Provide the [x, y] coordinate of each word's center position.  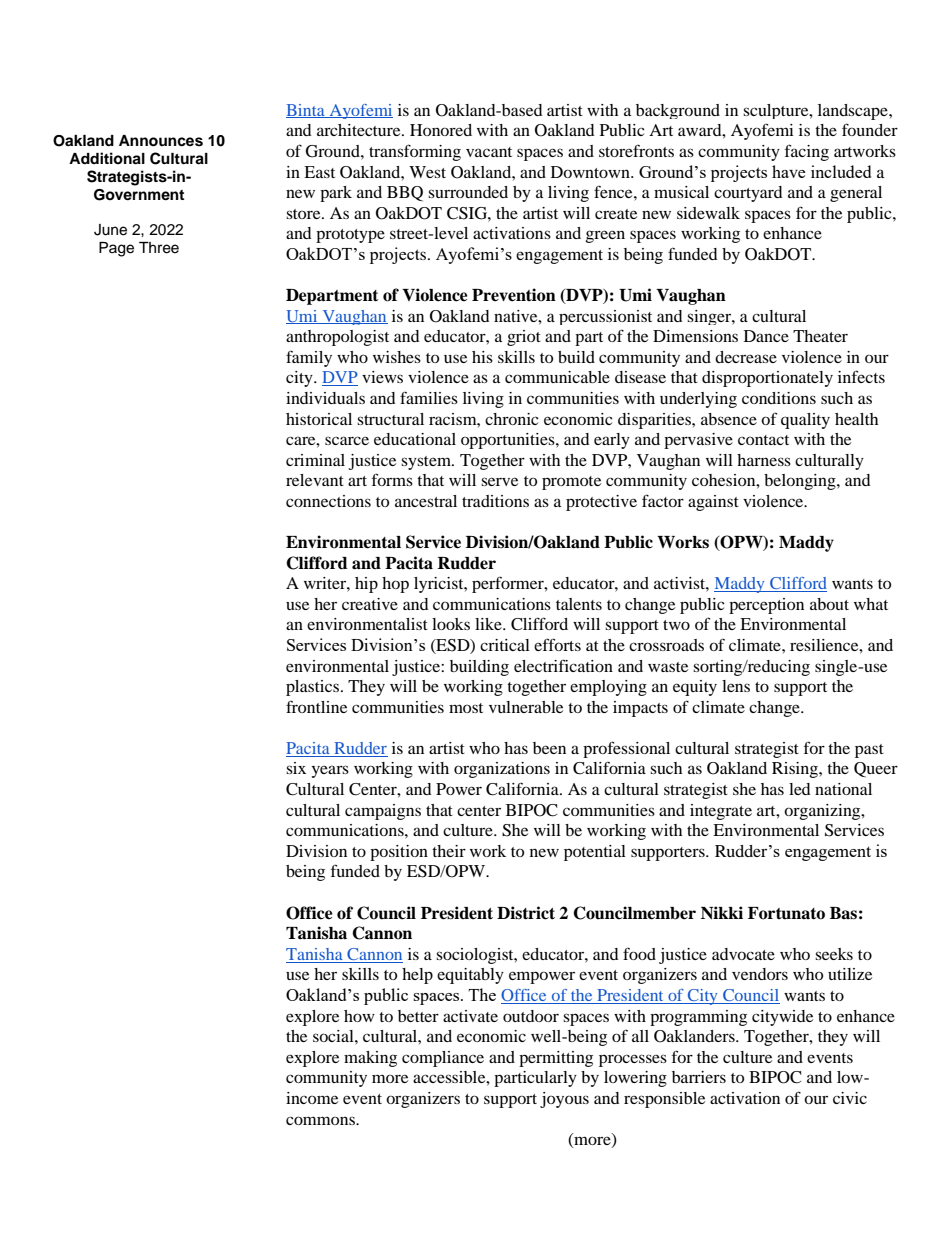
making [370, 1059]
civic [850, 1098]
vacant [489, 152]
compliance [443, 1059]
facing [807, 152]
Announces [161, 141]
